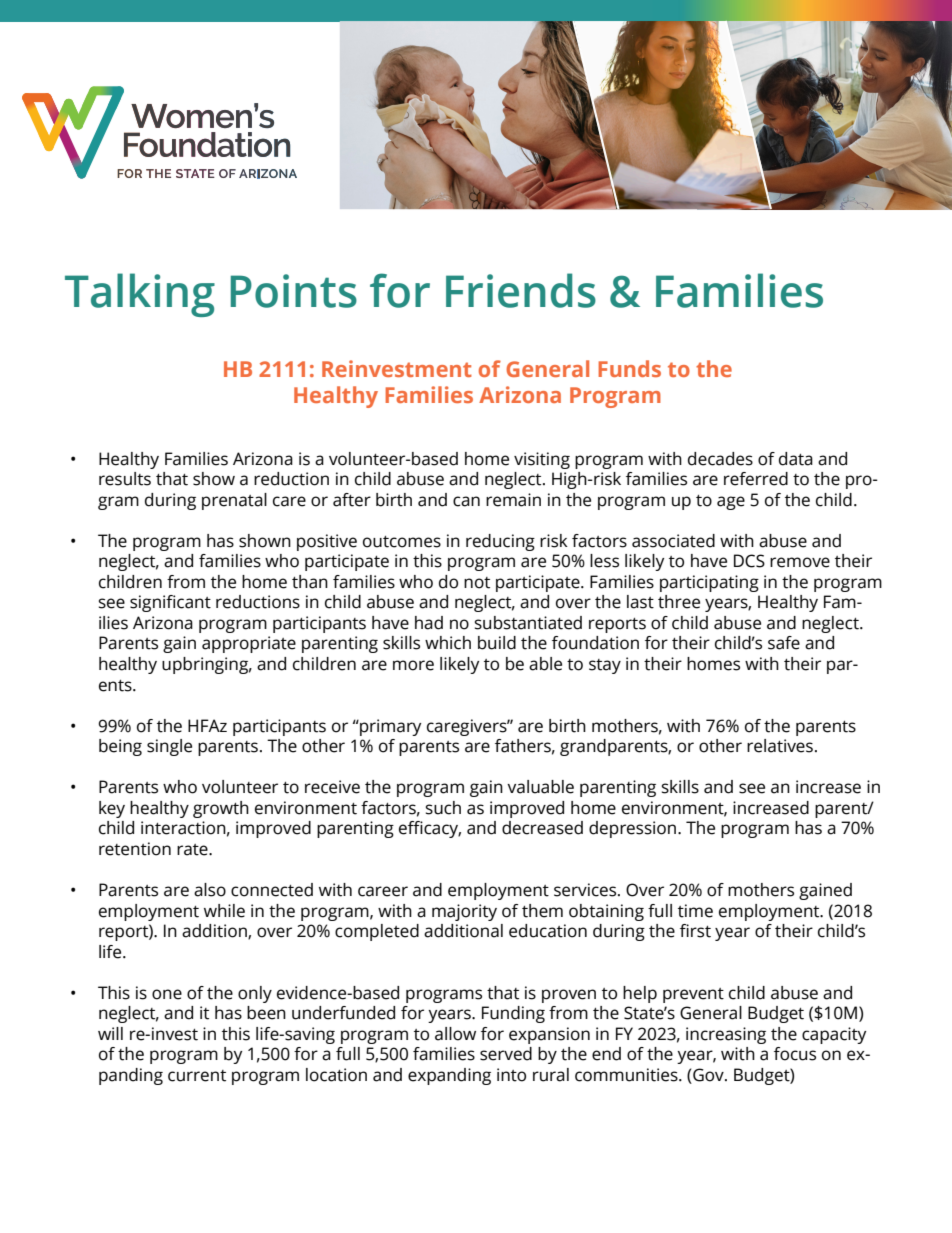 This page has width=952, height=1233. What do you see at coordinates (413, 665) in the page?
I see `more` at bounding box center [413, 665].
